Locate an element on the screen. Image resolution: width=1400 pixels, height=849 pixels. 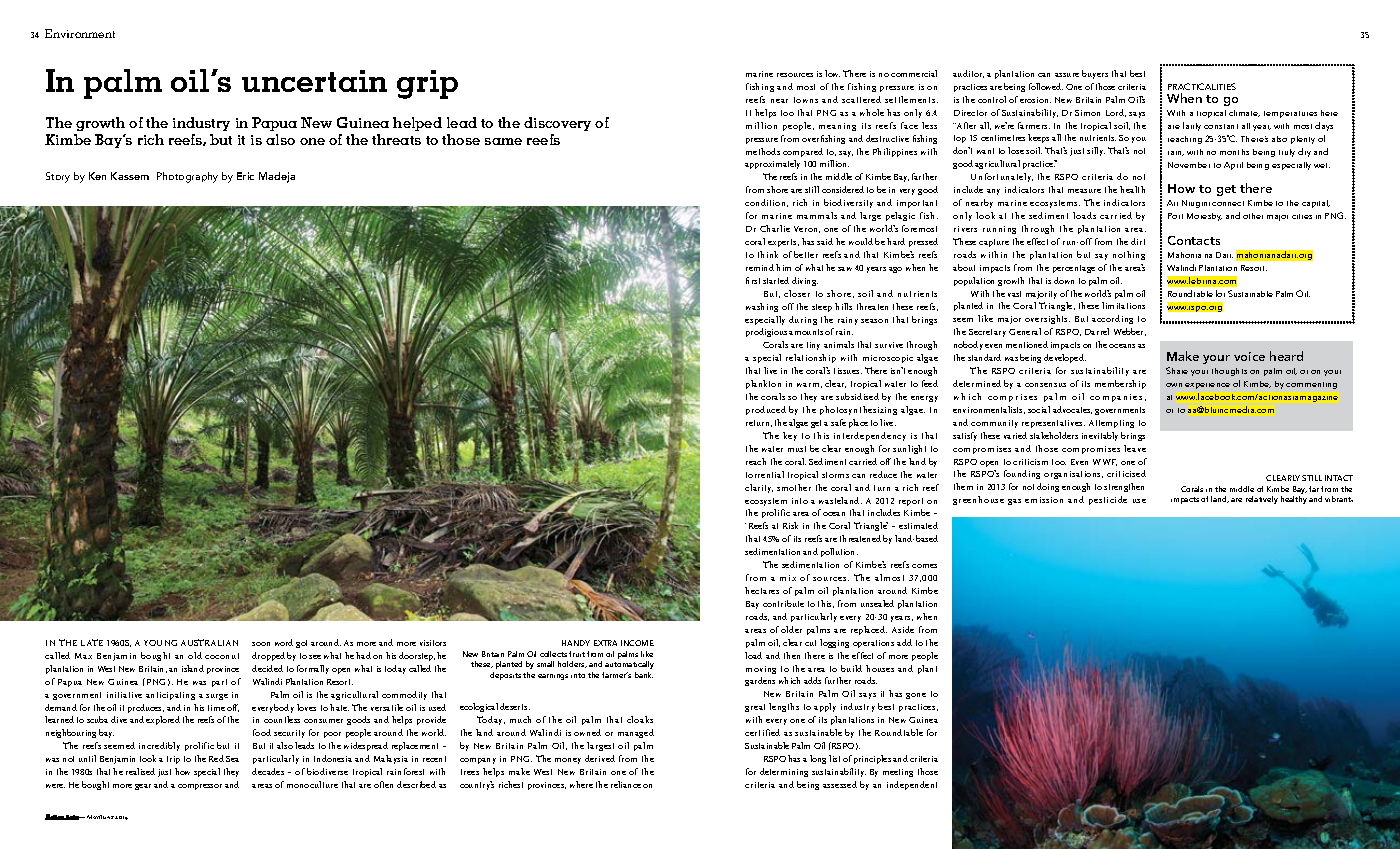
towns is located at coordinates (806, 100).
